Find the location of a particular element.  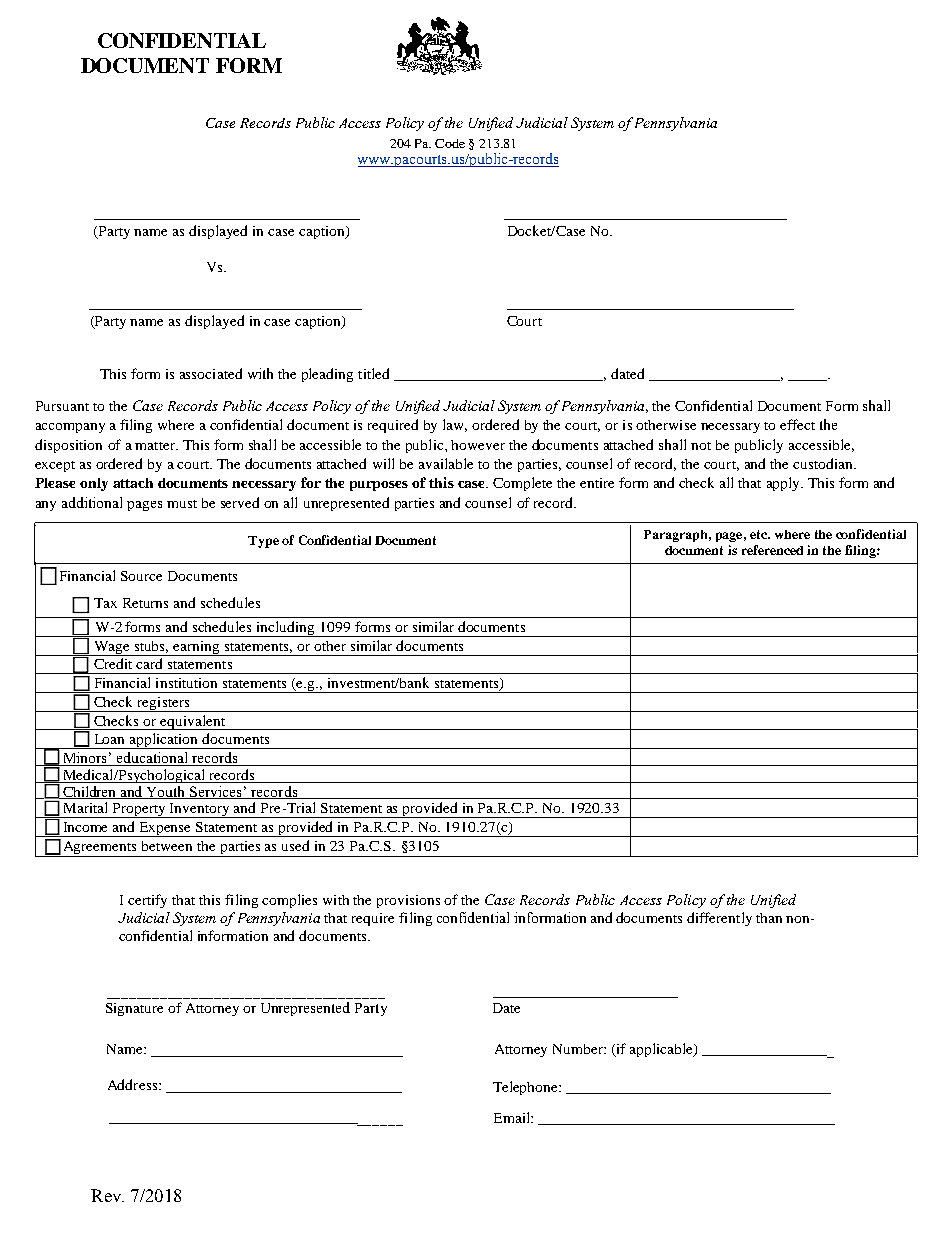

Code is located at coordinates (450, 143).
